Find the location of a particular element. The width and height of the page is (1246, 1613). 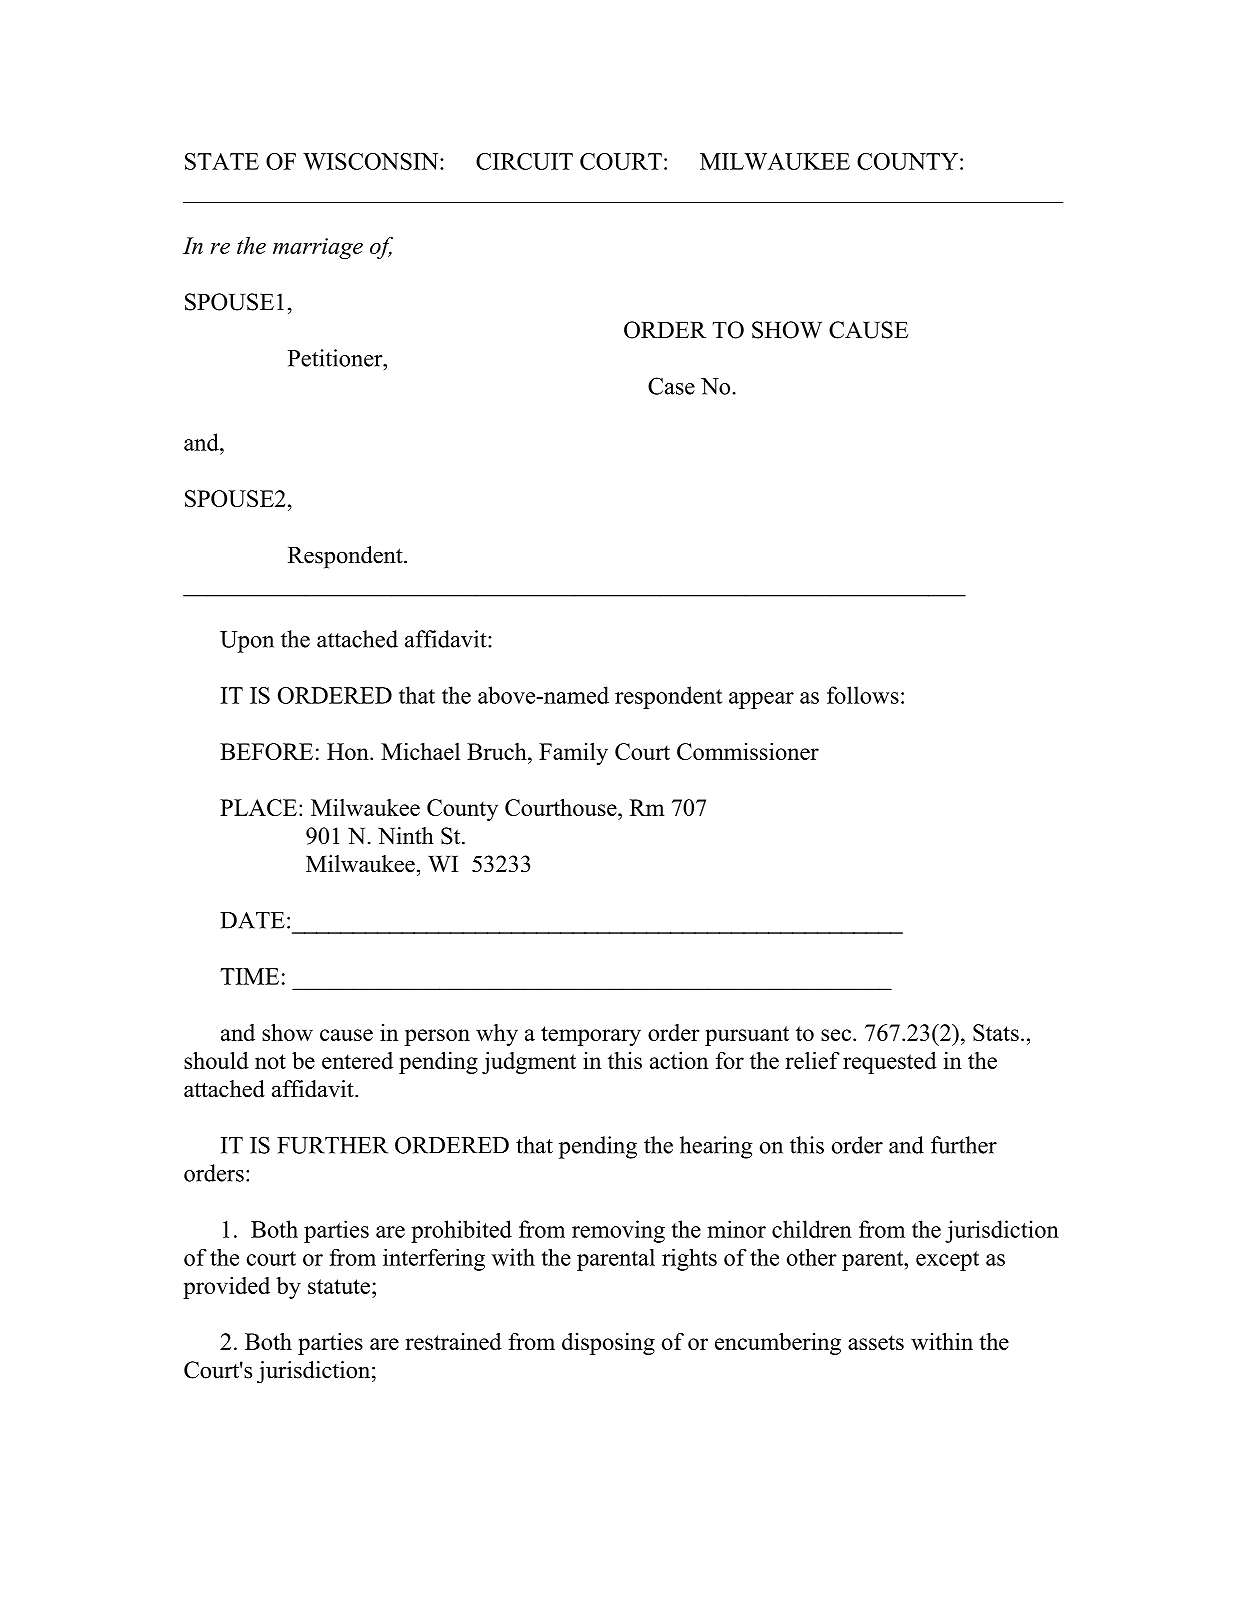

sec is located at coordinates (836, 1035).
